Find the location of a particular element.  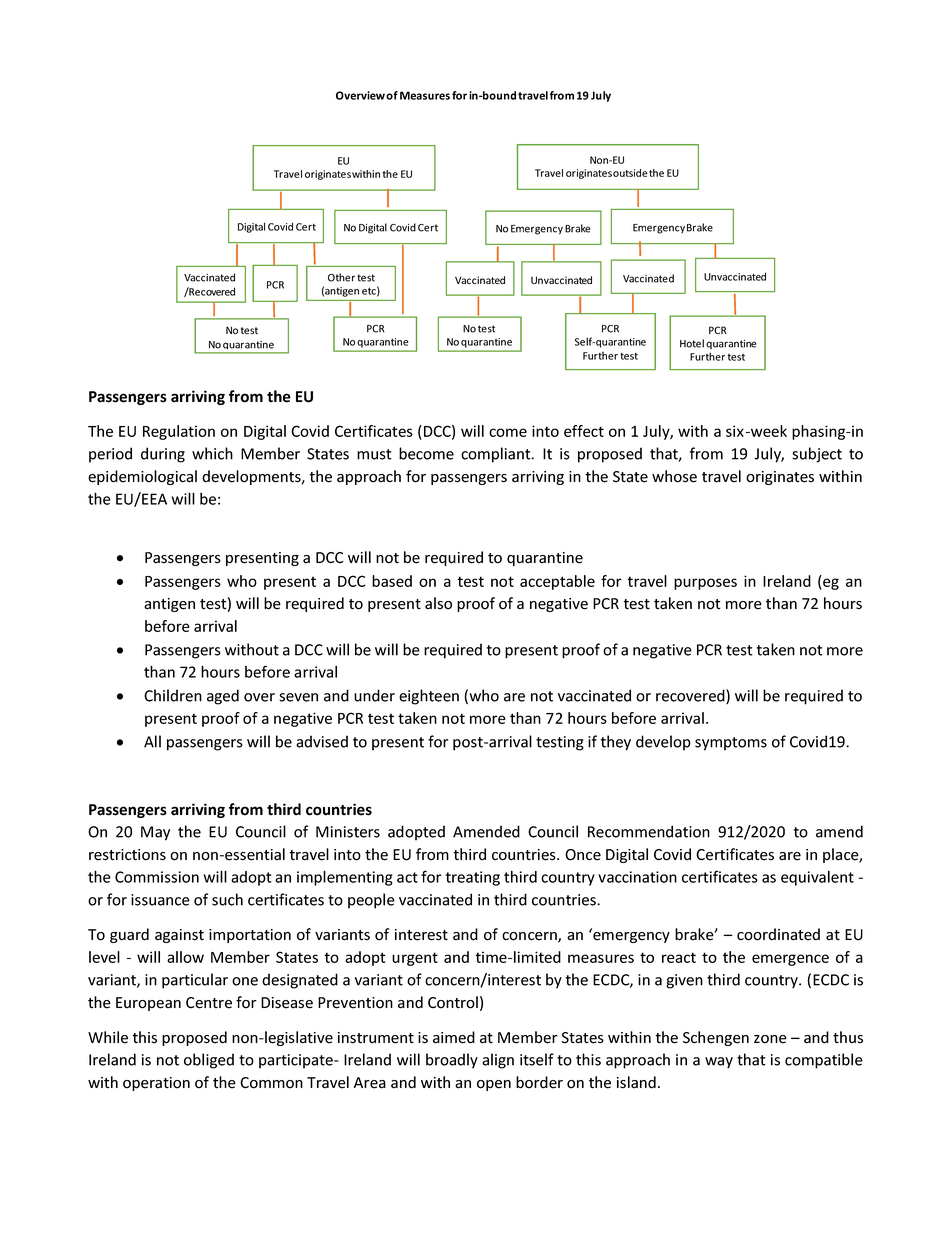

outside is located at coordinates (630, 173).
